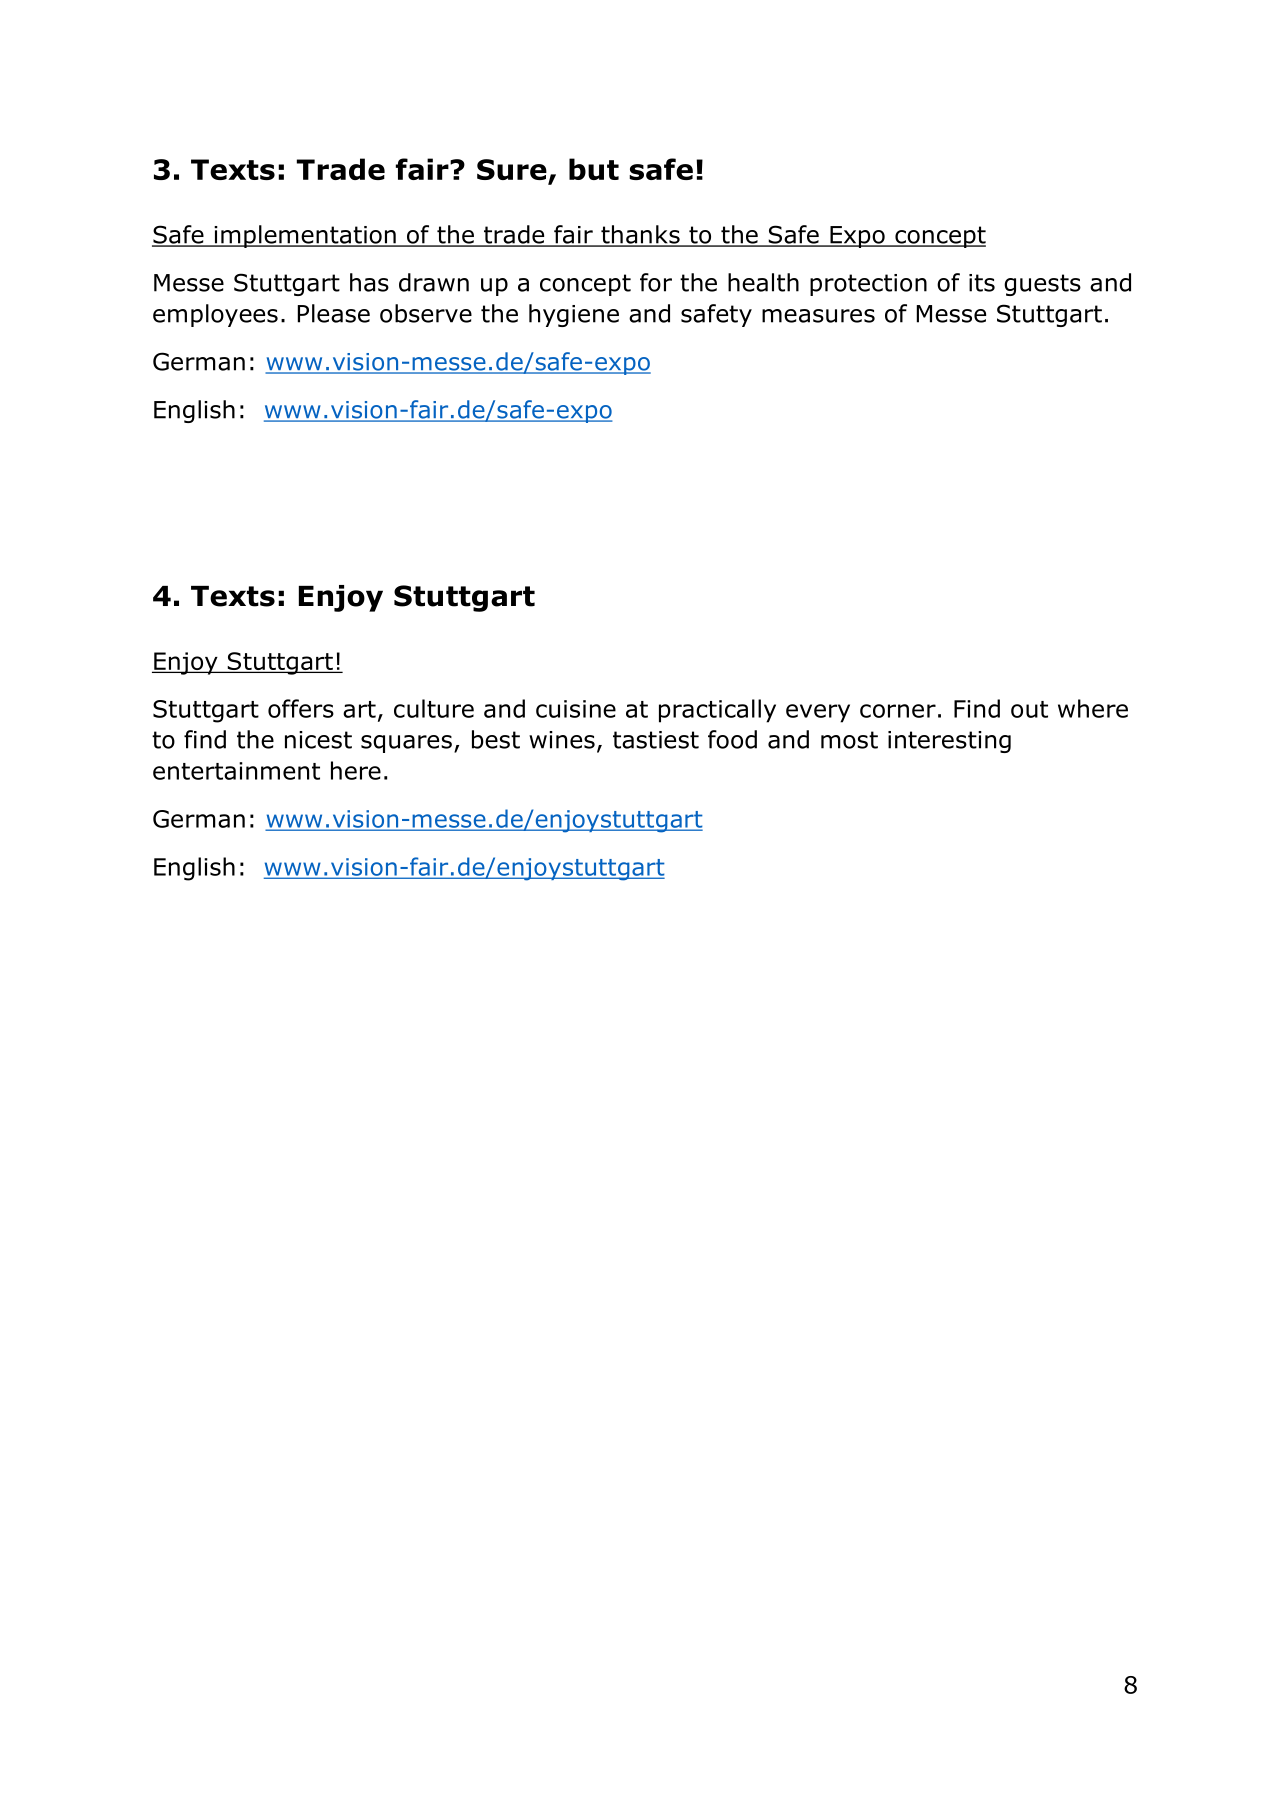 The height and width of the screenshot is (1803, 1275). I want to click on protection, so click(868, 285).
